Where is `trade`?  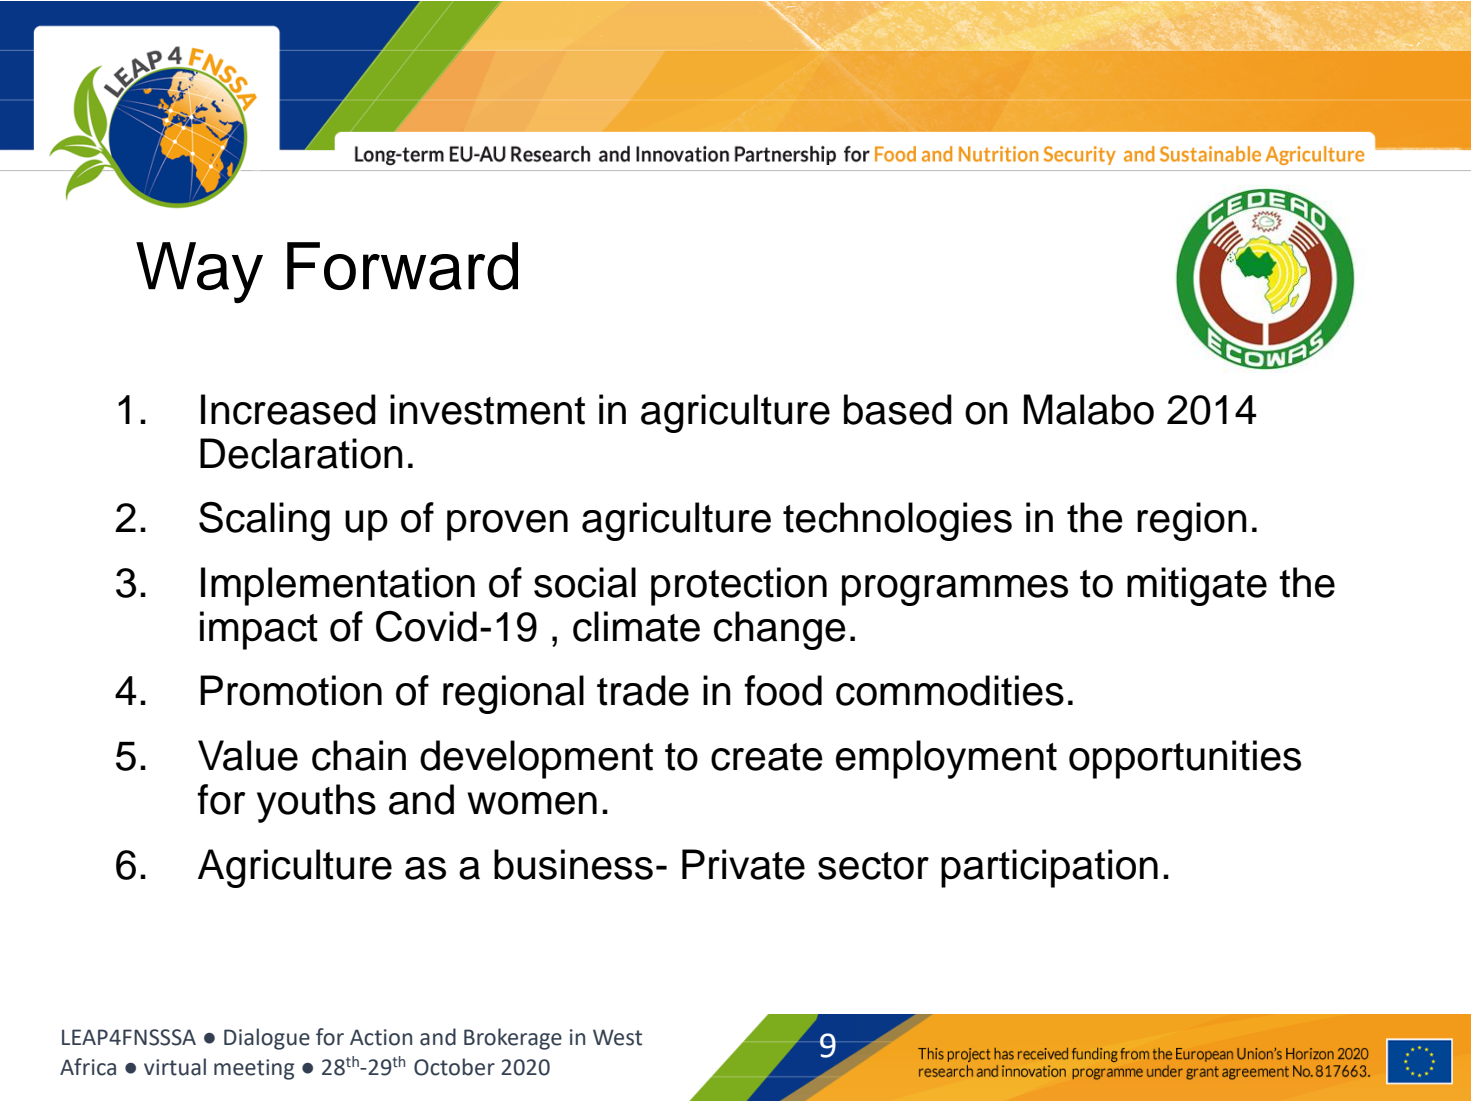
trade is located at coordinates (643, 690).
